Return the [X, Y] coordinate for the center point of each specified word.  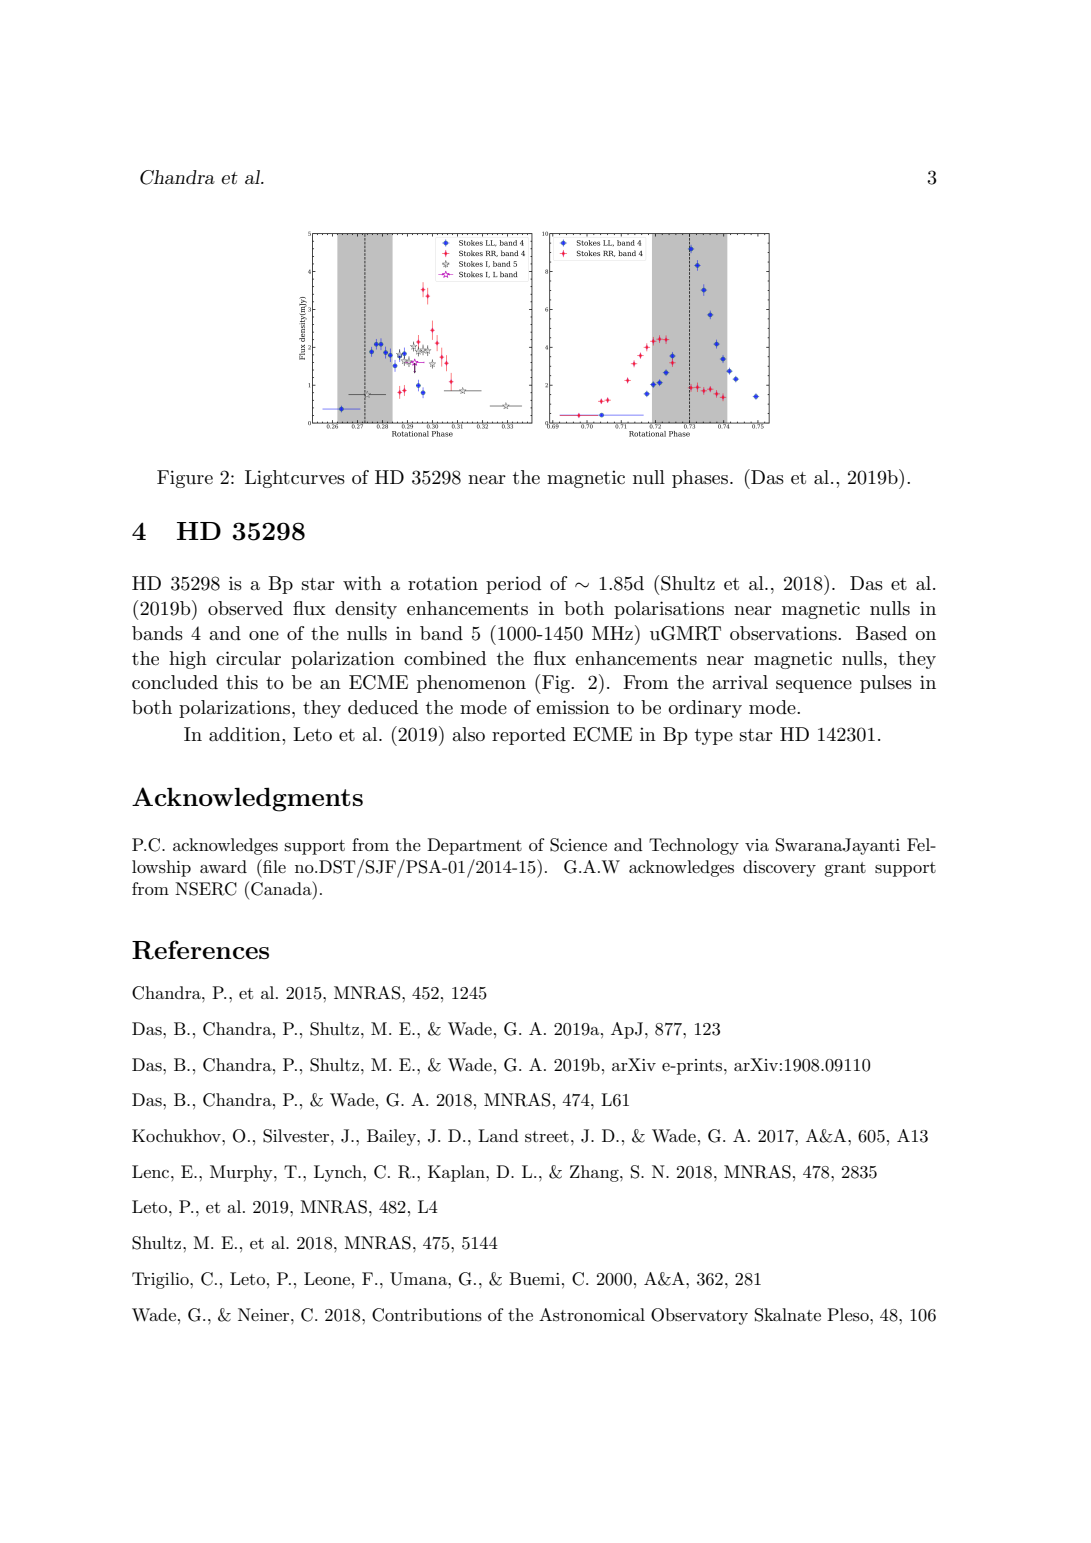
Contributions [427, 1315]
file [273, 866]
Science [578, 845]
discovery [779, 868]
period [513, 585]
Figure [185, 479]
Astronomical [592, 1315]
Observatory [699, 1316]
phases [700, 479]
